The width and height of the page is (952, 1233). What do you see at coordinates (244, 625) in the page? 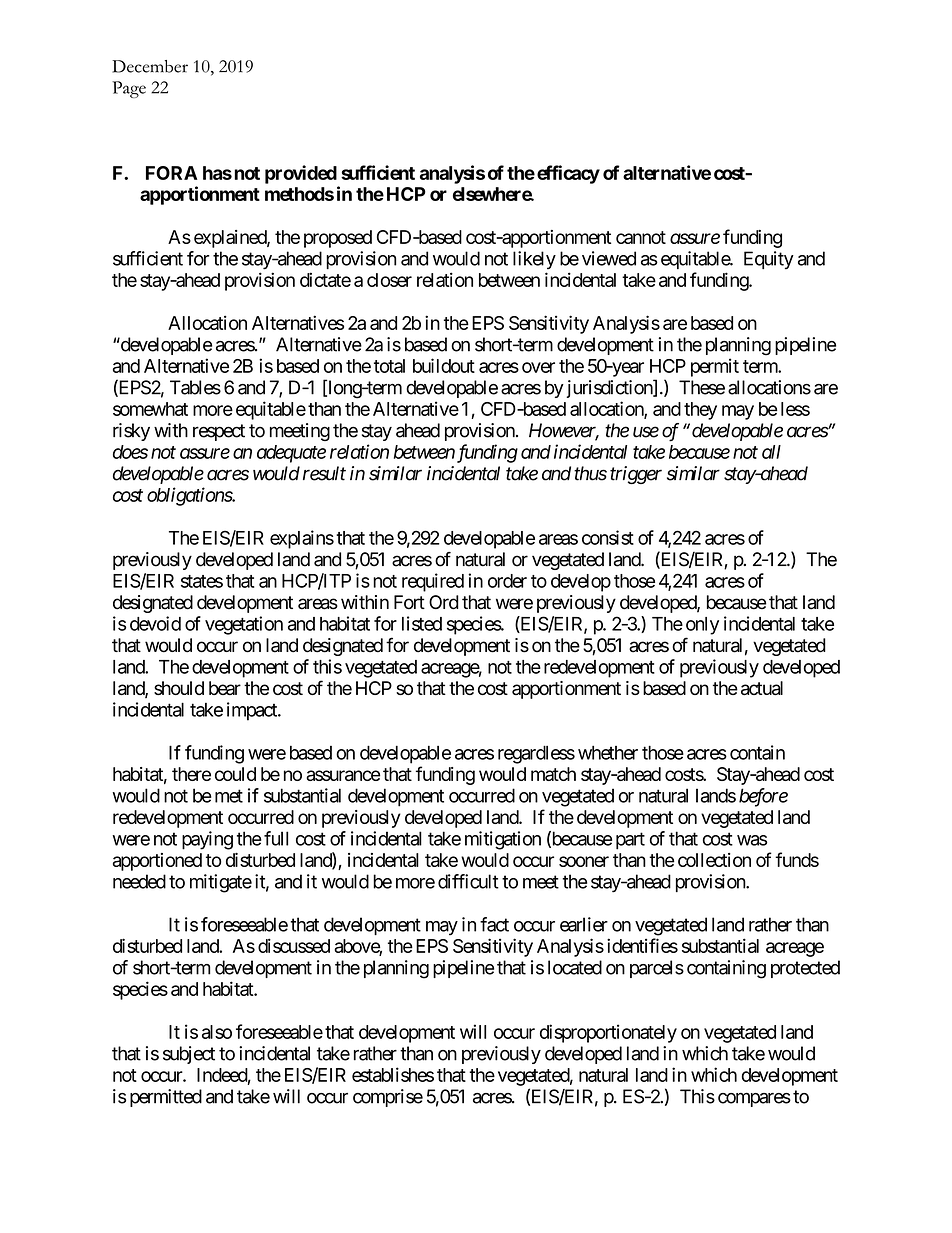
I see `vegetation` at bounding box center [244, 625].
